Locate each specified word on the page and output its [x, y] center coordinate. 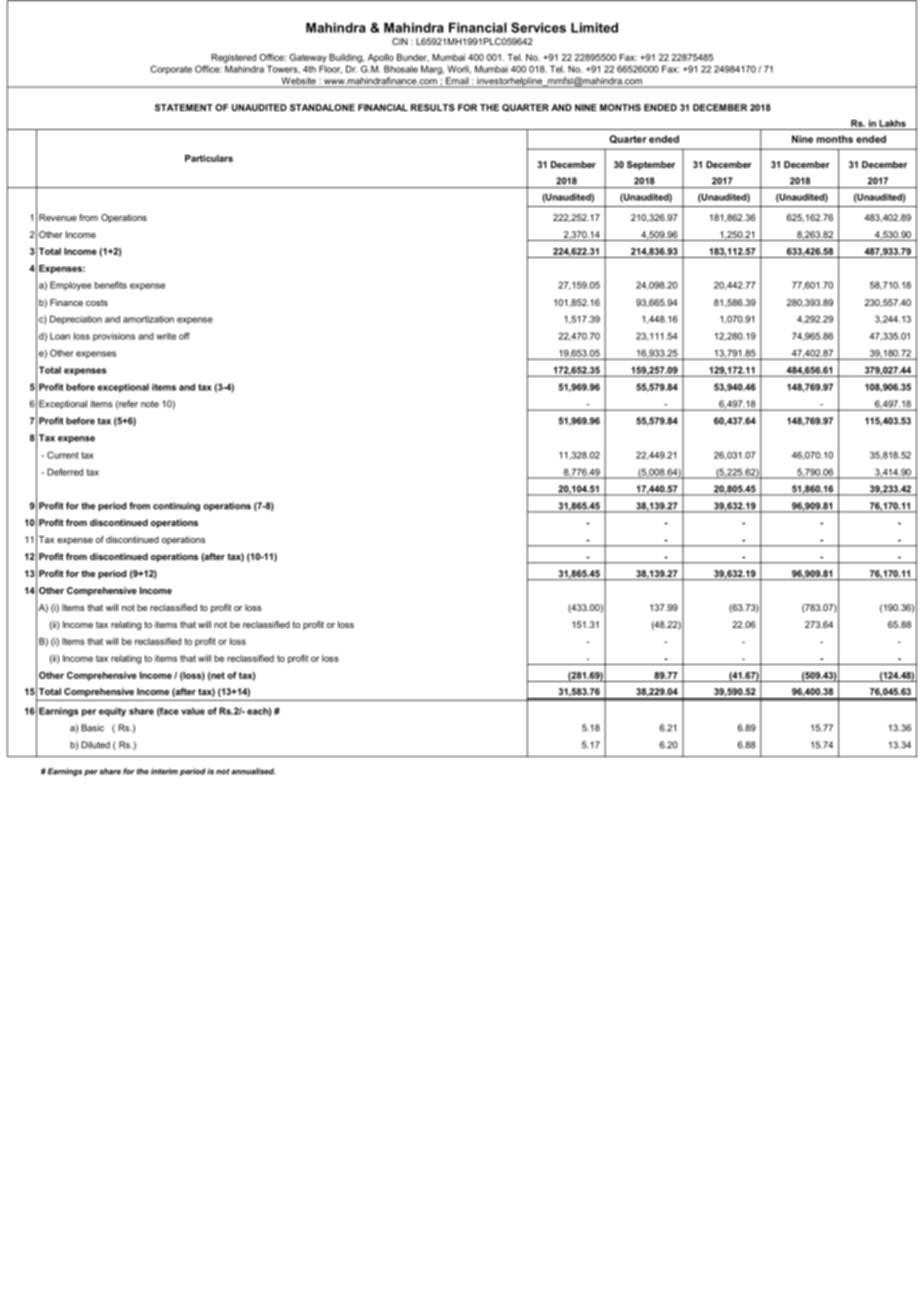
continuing [176, 507]
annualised [253, 771]
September [651, 165]
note [150, 404]
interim [164, 771]
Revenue [58, 217]
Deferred [65, 472]
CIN [400, 41]
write [166, 336]
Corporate [171, 70]
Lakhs [892, 123]
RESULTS [433, 107]
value [193, 711]
